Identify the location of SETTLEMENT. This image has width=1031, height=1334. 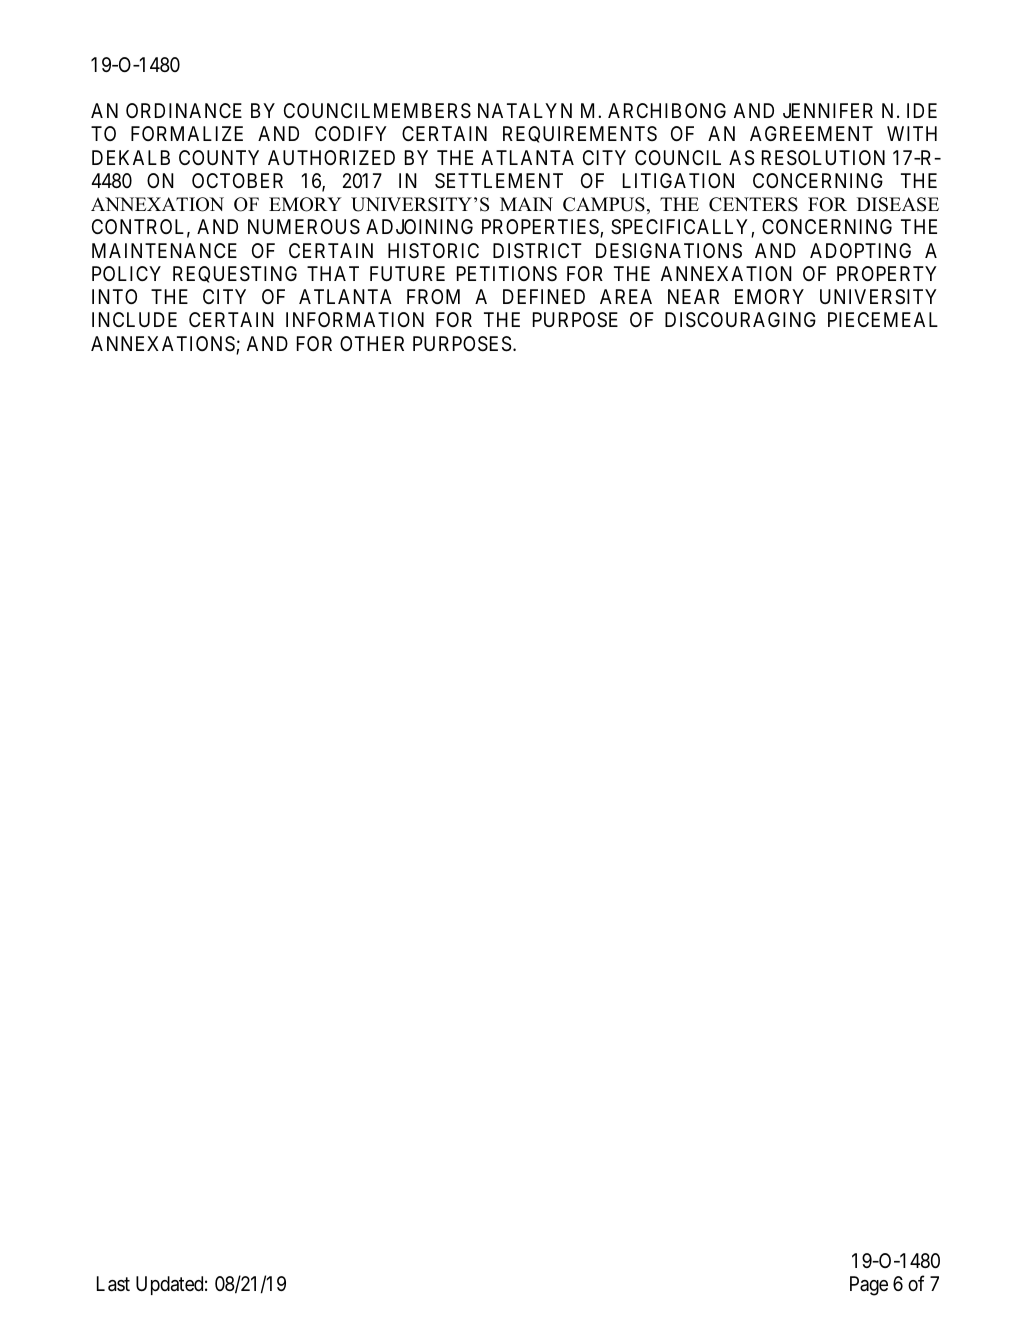
(499, 180).
